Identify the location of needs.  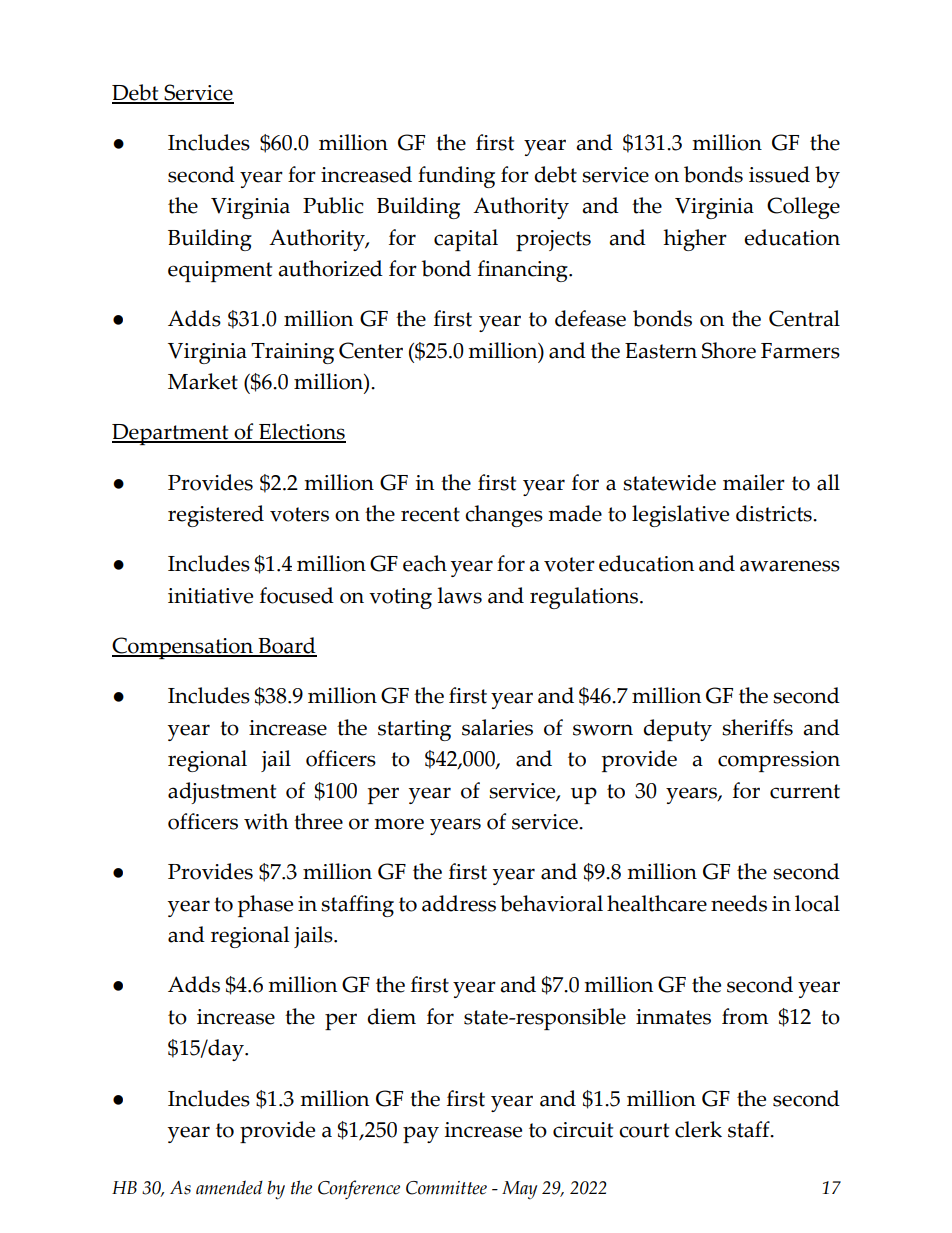
(739, 903).
